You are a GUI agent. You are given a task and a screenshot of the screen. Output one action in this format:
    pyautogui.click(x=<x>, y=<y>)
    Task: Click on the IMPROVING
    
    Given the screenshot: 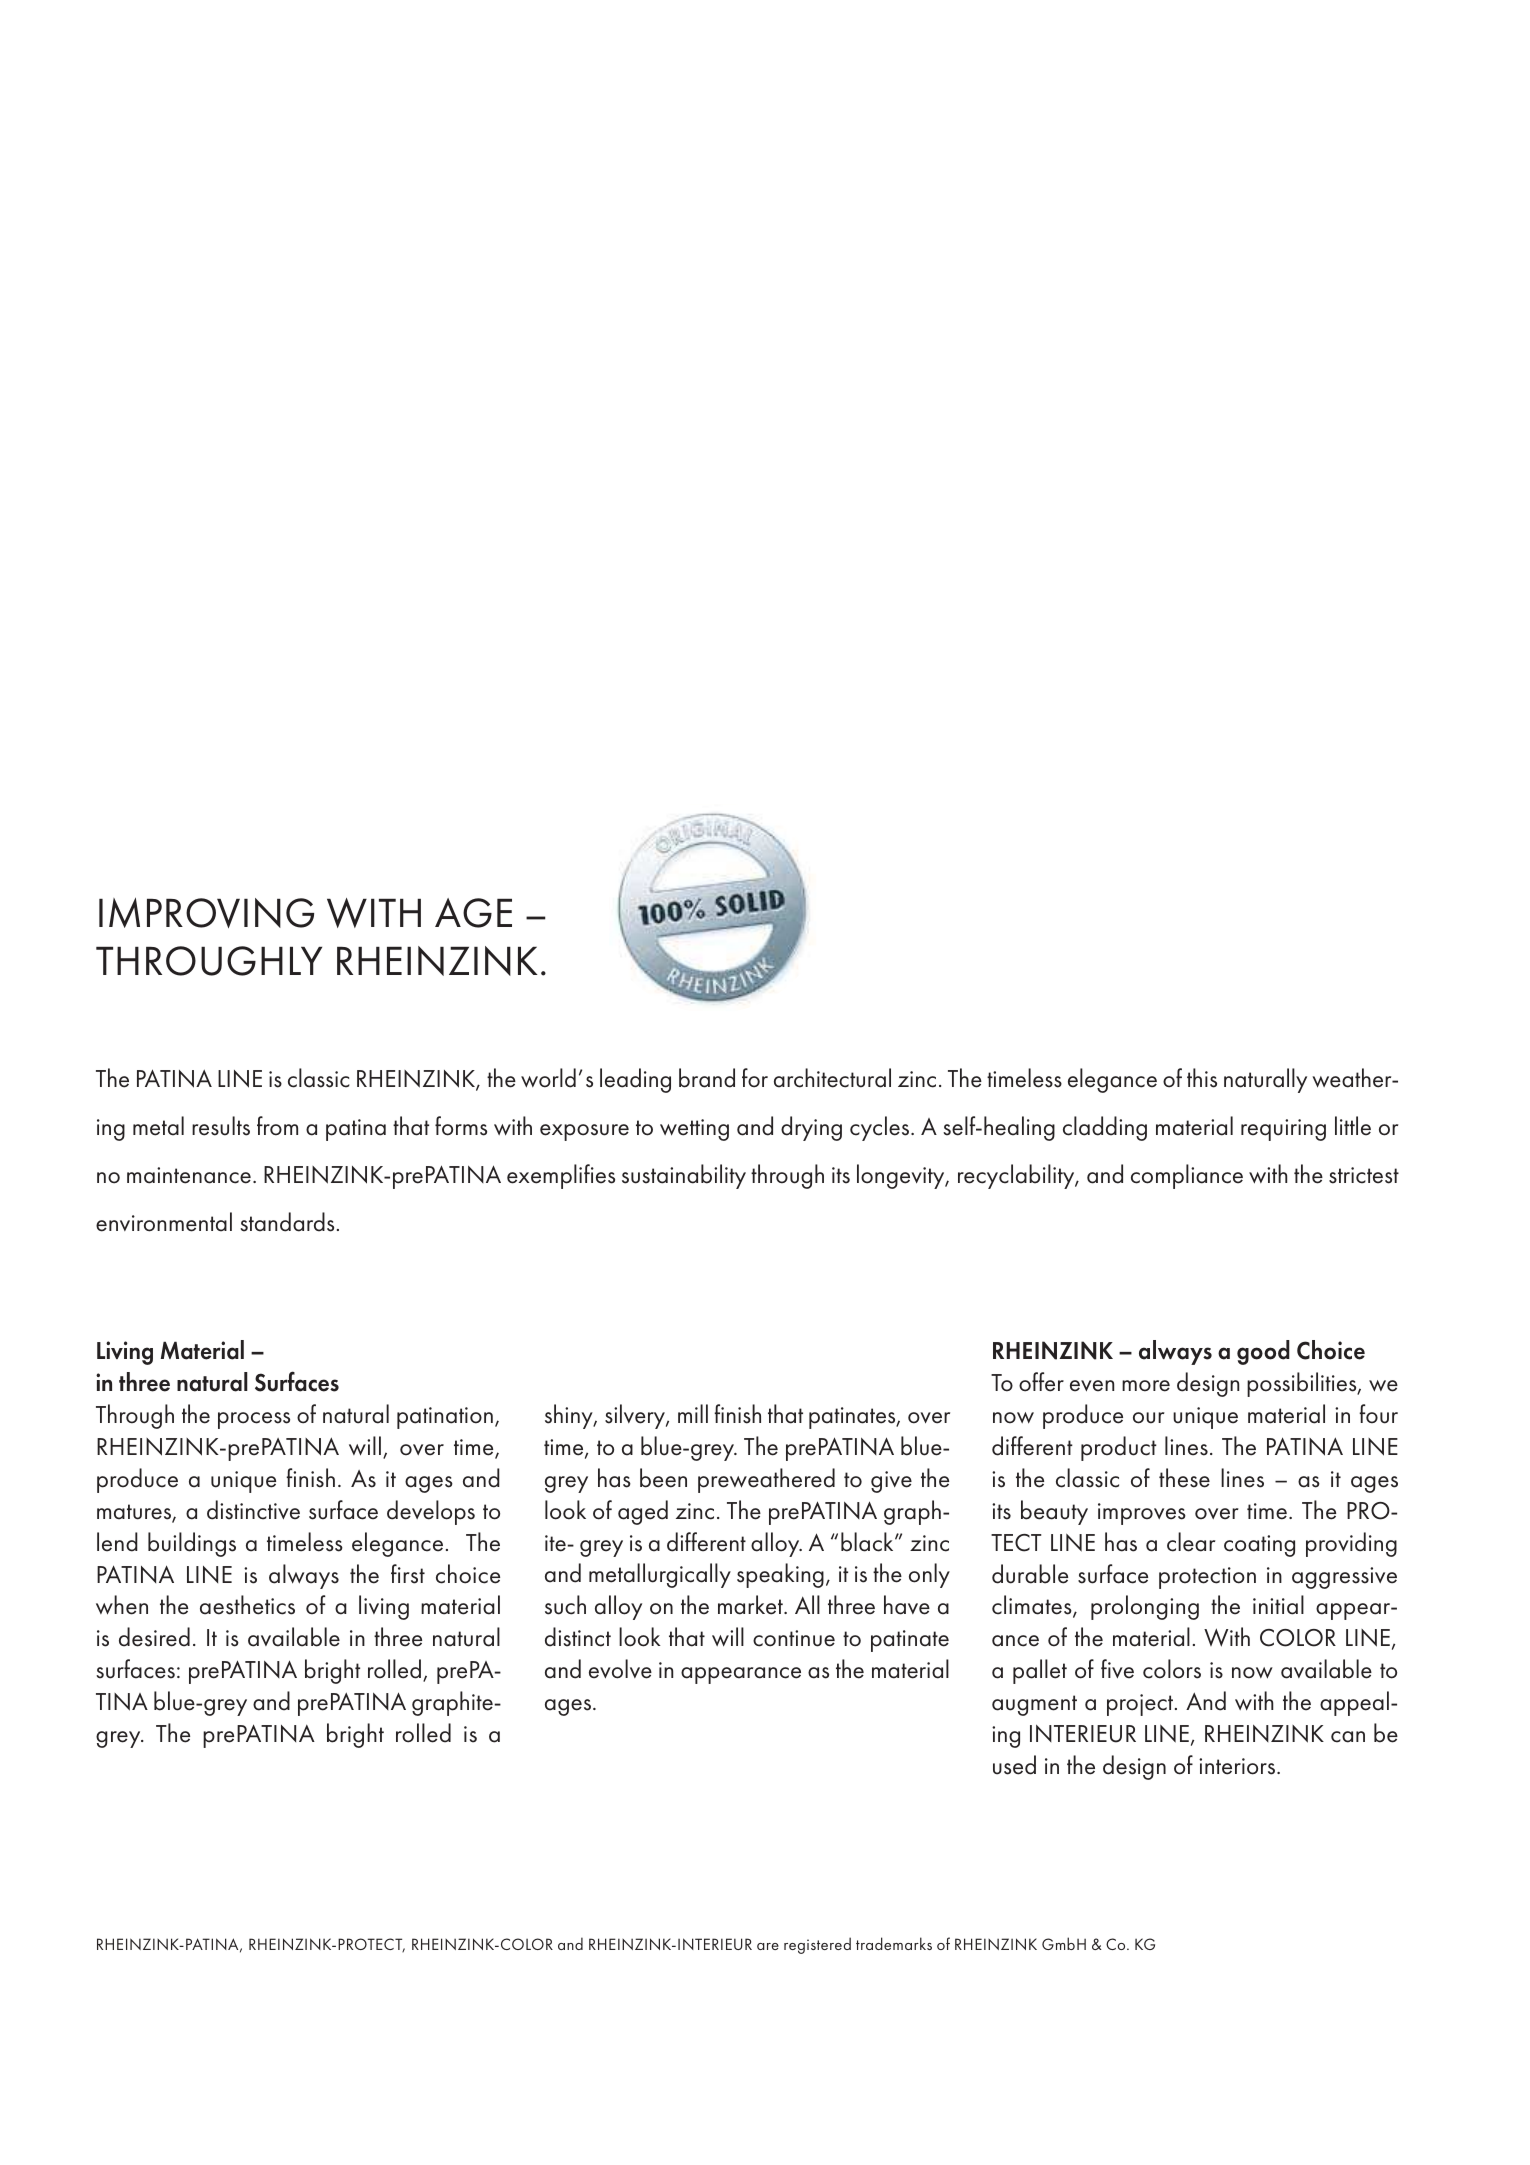 What is the action you would take?
    pyautogui.click(x=206, y=913)
